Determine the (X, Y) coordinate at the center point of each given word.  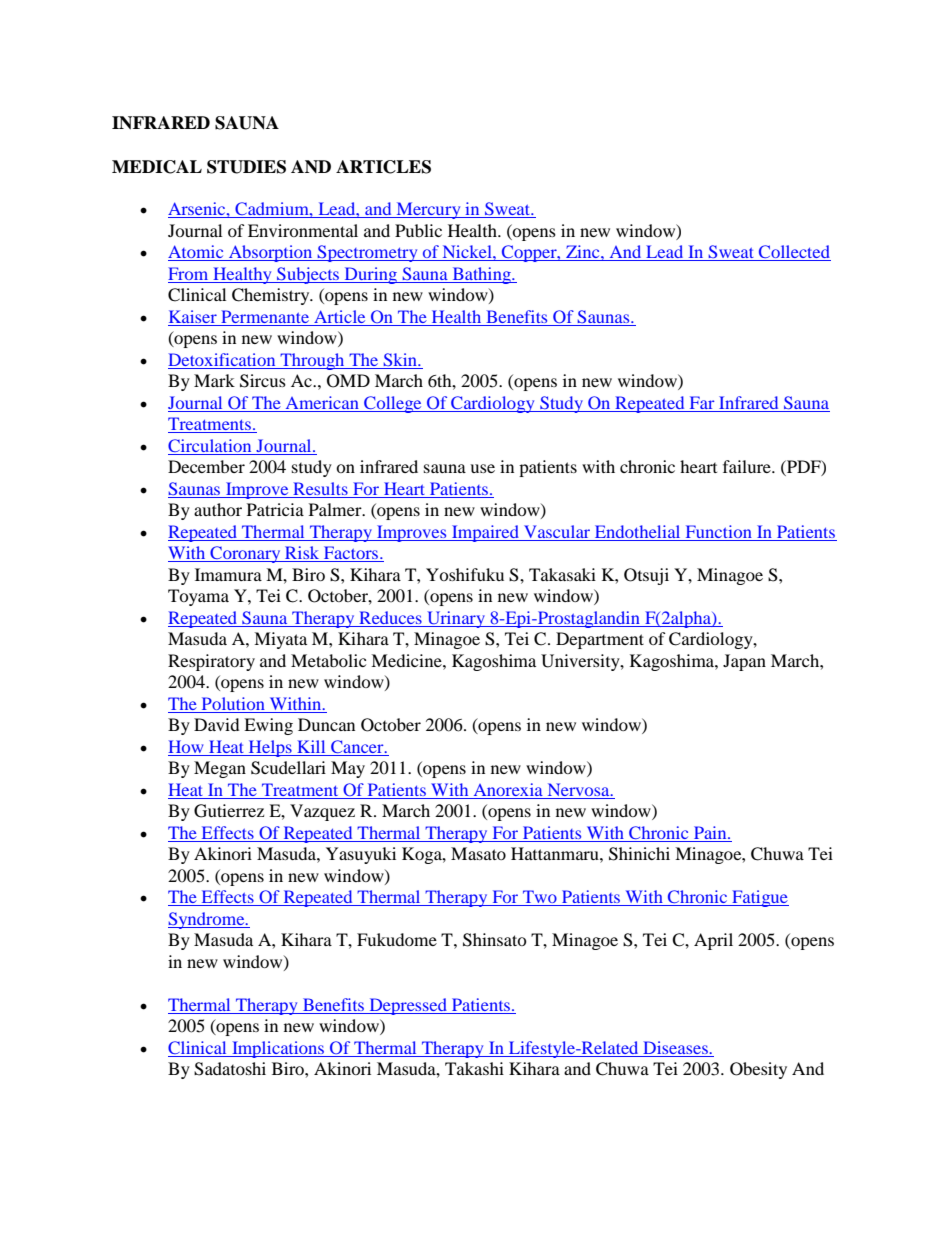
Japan (744, 662)
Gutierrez (229, 811)
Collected (794, 253)
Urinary (456, 619)
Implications (278, 1049)
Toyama (198, 597)
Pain (711, 832)
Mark (214, 380)
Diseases (676, 1047)
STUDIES (246, 167)
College (393, 404)
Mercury (428, 210)
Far (702, 402)
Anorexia (508, 789)
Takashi (474, 1068)
